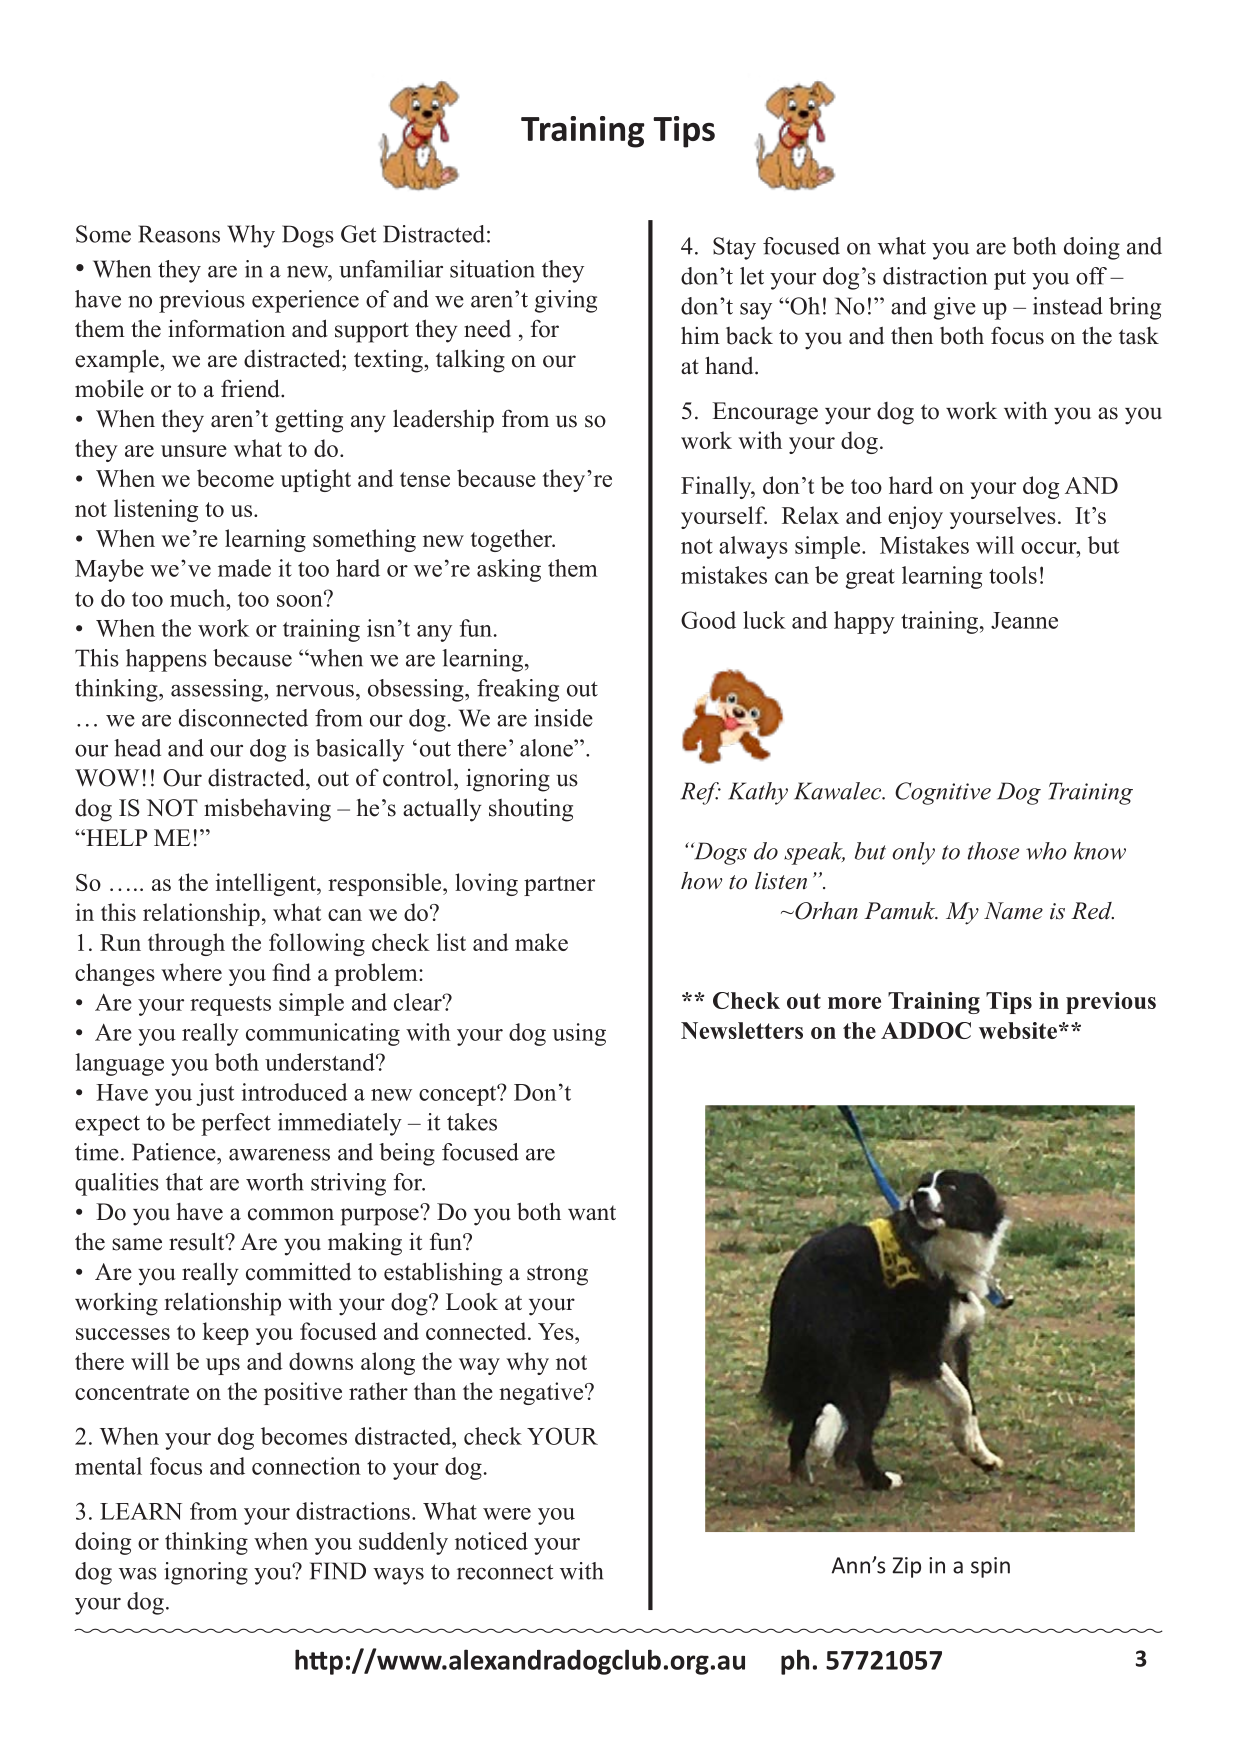  What do you see at coordinates (1013, 575) in the screenshot?
I see `tools` at bounding box center [1013, 575].
